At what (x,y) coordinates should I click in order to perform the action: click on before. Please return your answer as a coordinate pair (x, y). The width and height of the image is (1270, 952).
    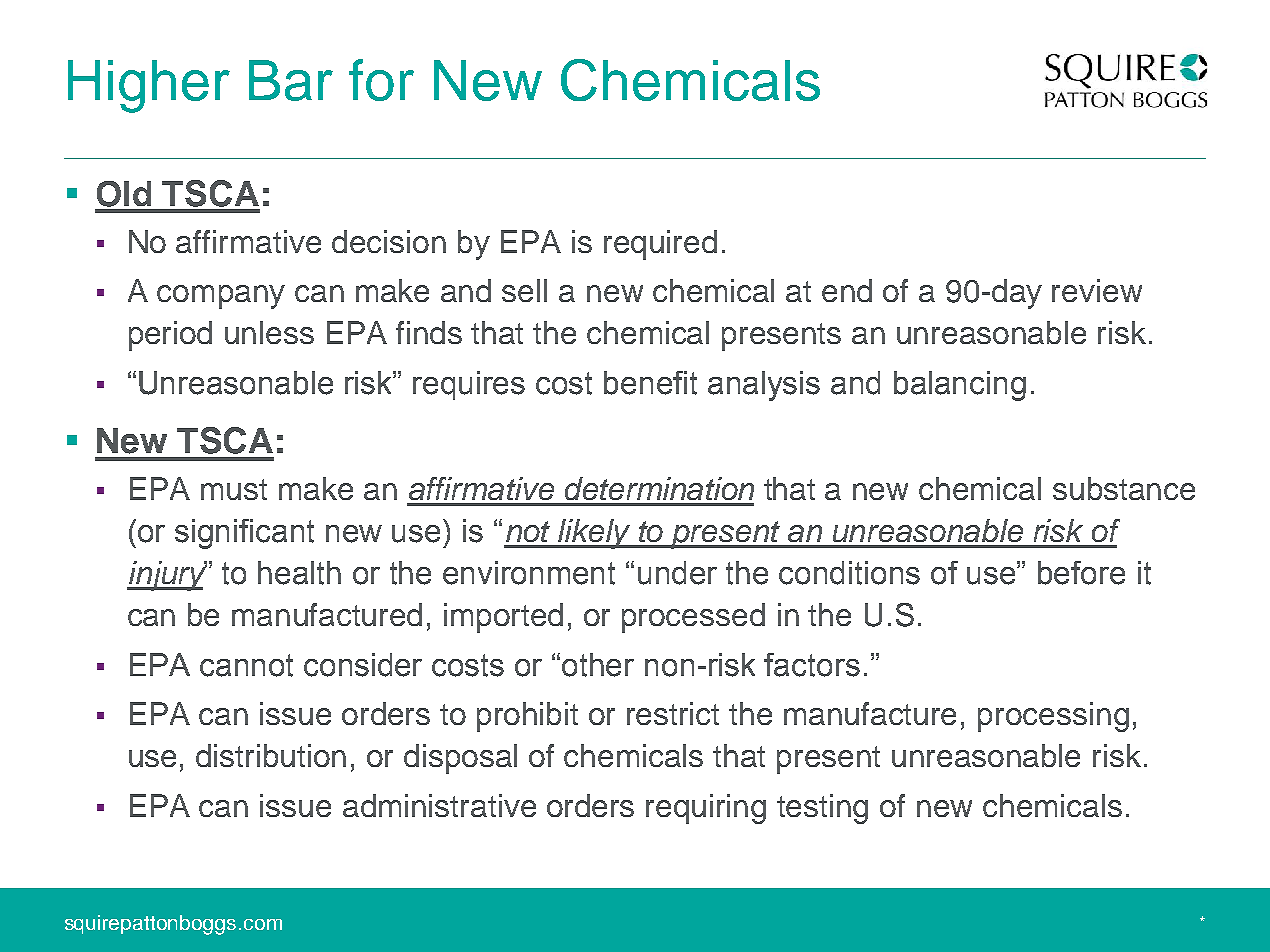
    Looking at the image, I should click on (1081, 573).
